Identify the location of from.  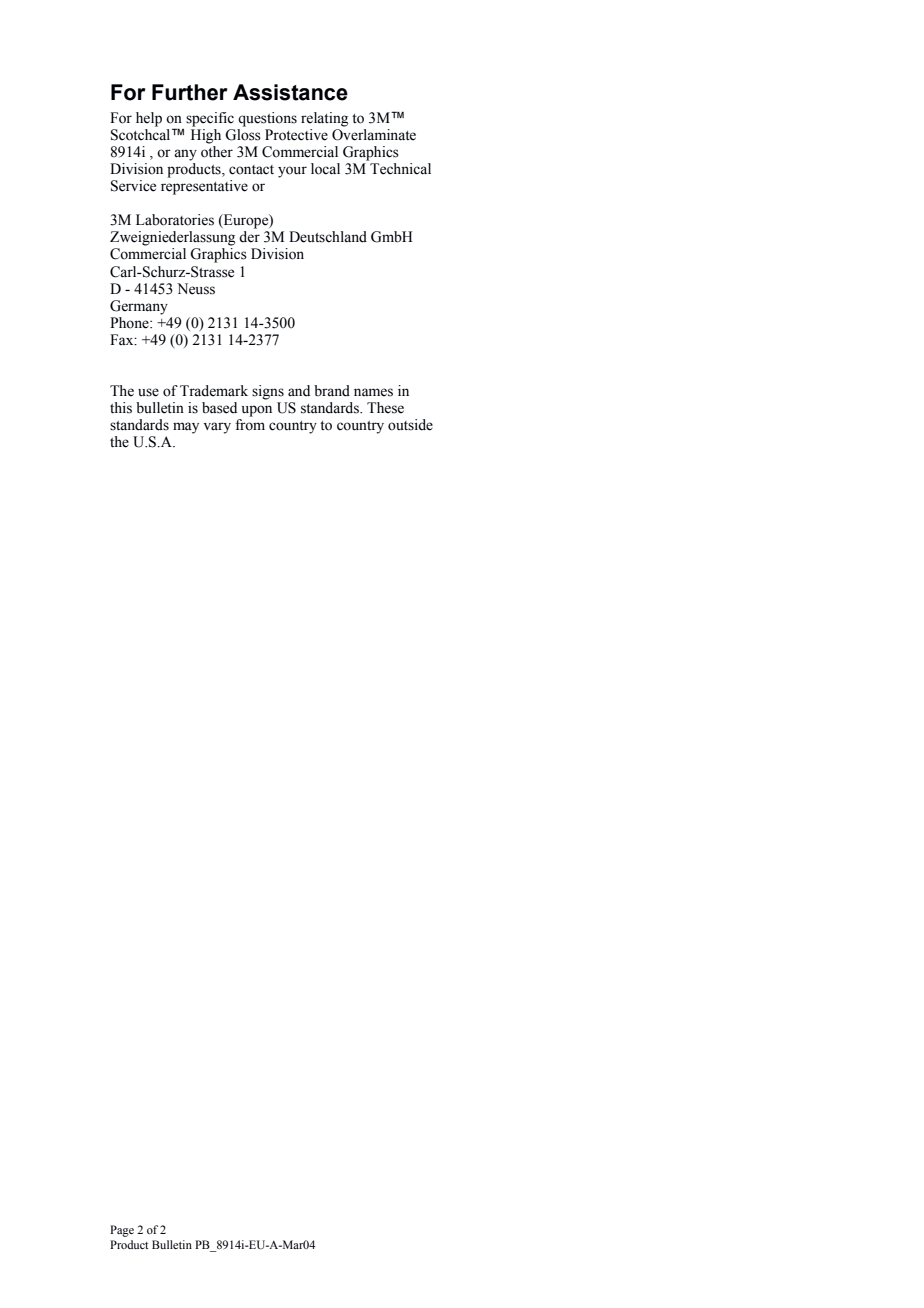
(250, 425).
